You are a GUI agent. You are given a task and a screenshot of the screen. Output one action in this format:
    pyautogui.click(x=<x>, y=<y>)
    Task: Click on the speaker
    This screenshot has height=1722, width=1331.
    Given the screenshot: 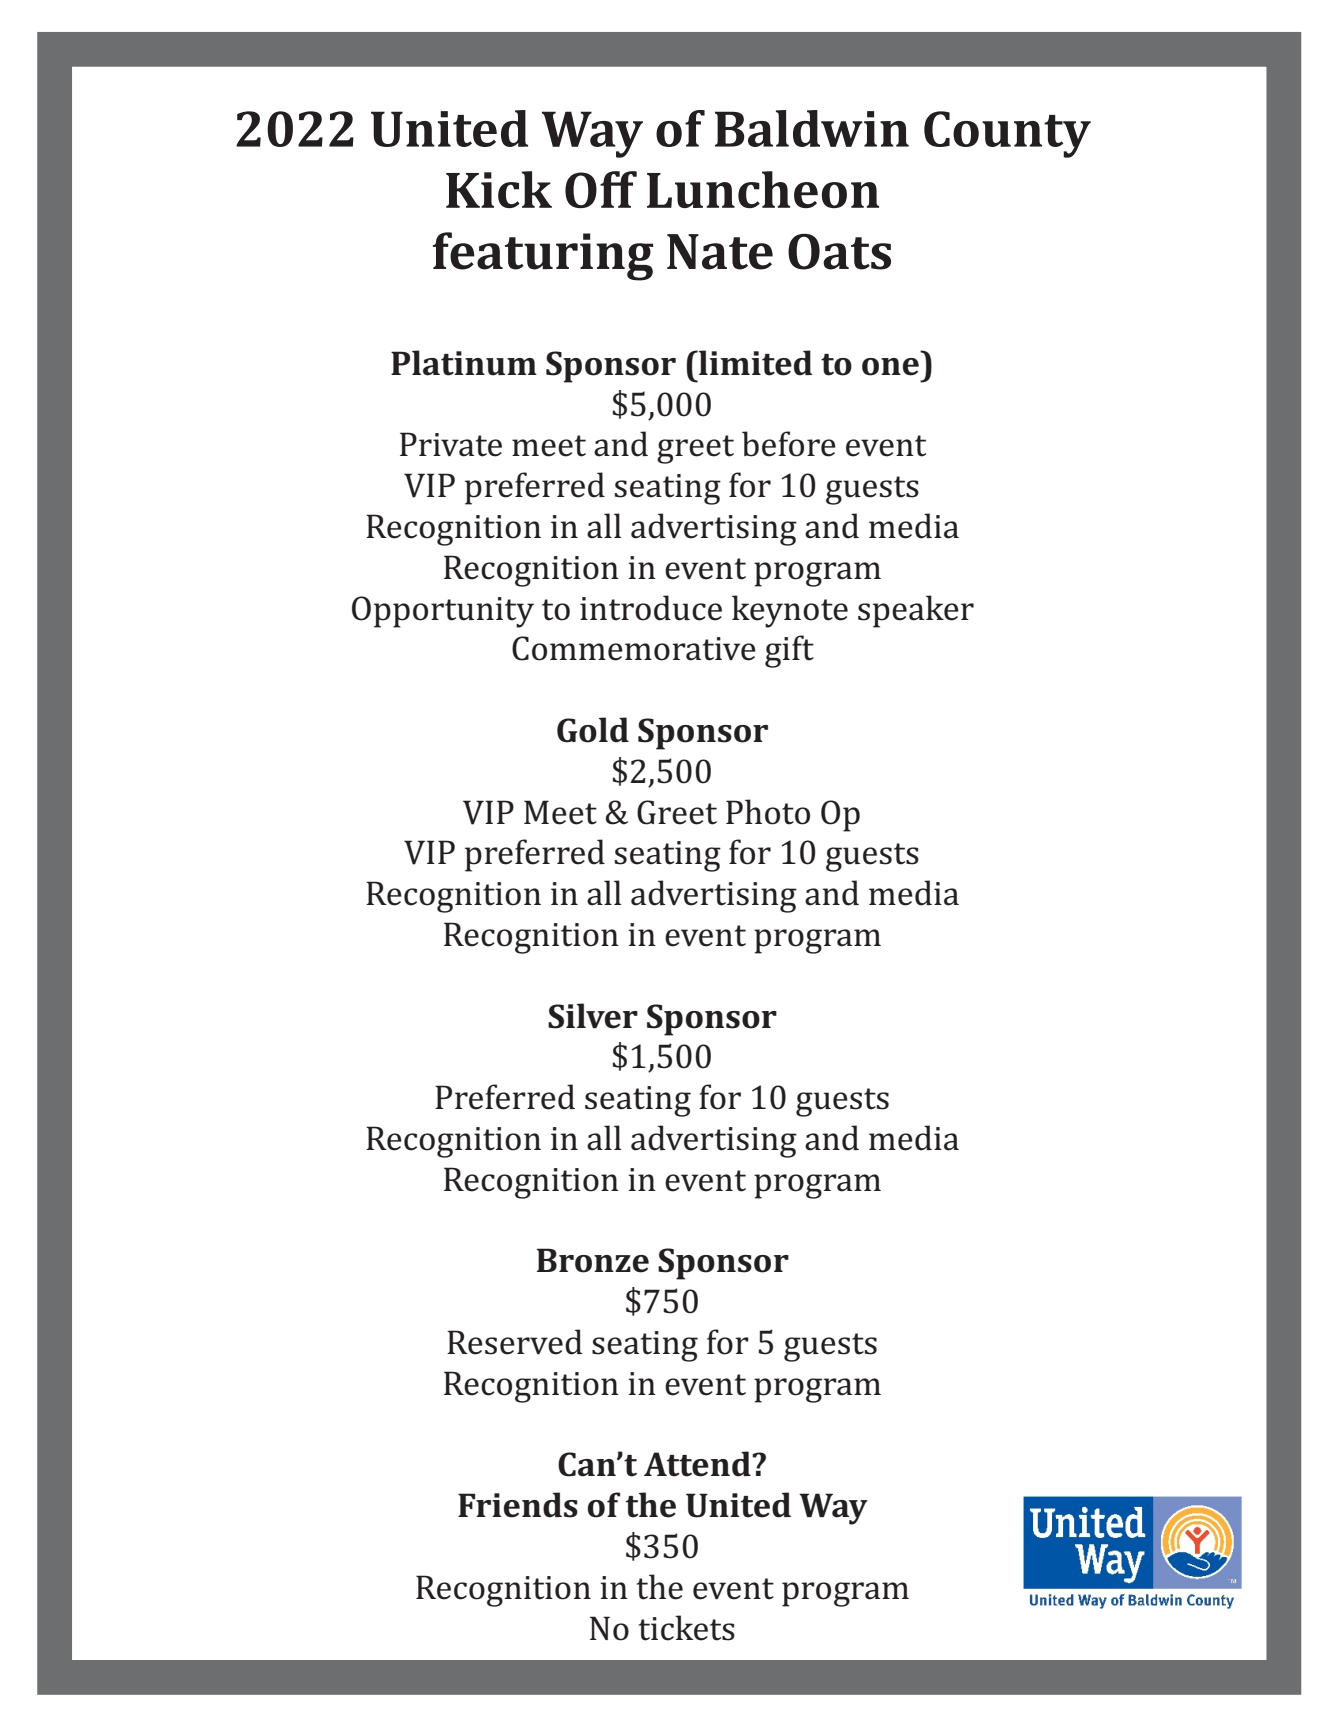 What is the action you would take?
    pyautogui.click(x=916, y=611)
